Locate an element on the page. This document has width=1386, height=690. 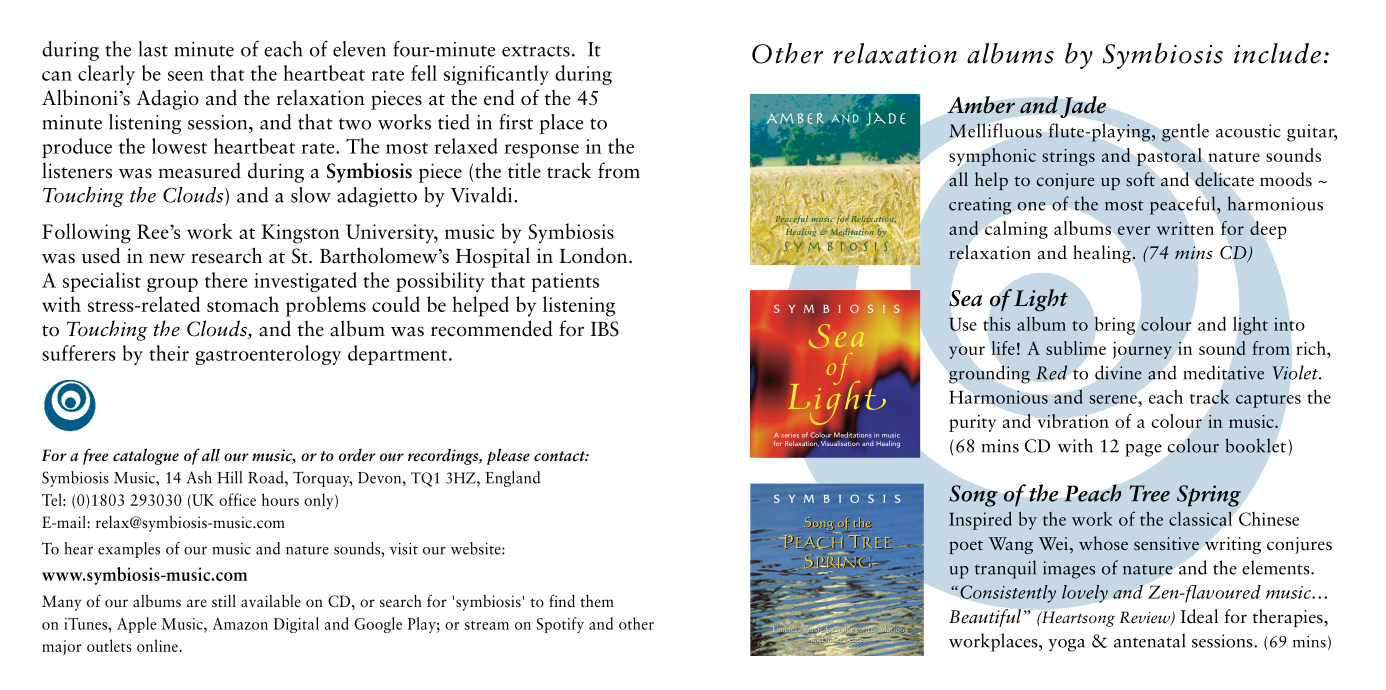
new is located at coordinates (167, 259).
